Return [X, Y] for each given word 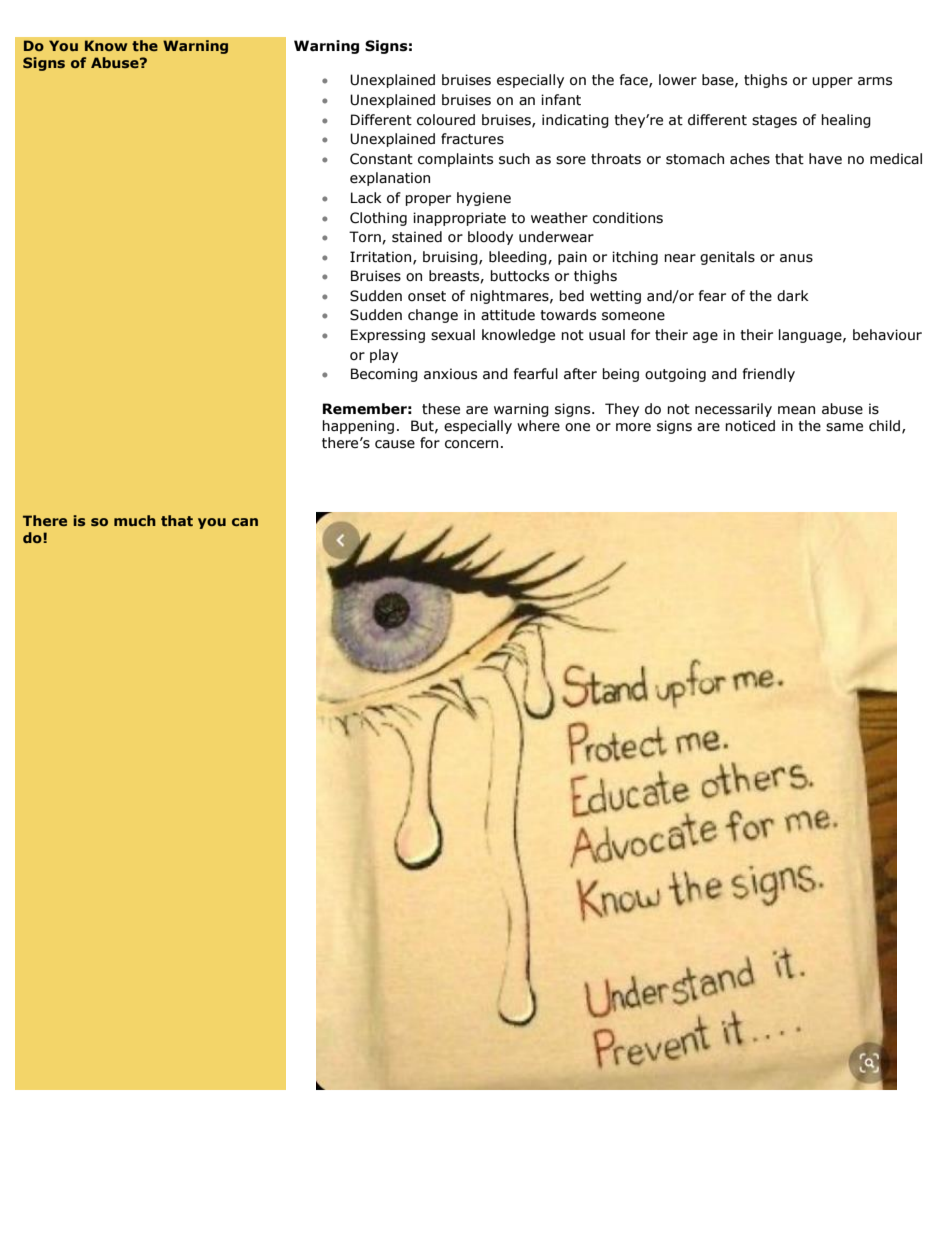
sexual [453, 335]
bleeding [519, 258]
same [844, 427]
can [245, 522]
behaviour [887, 335]
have [825, 159]
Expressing [388, 336]
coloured [446, 120]
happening [358, 427]
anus [796, 258]
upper [832, 82]
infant [561, 100]
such [514, 159]
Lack [366, 198]
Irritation [382, 257]
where [538, 426]
